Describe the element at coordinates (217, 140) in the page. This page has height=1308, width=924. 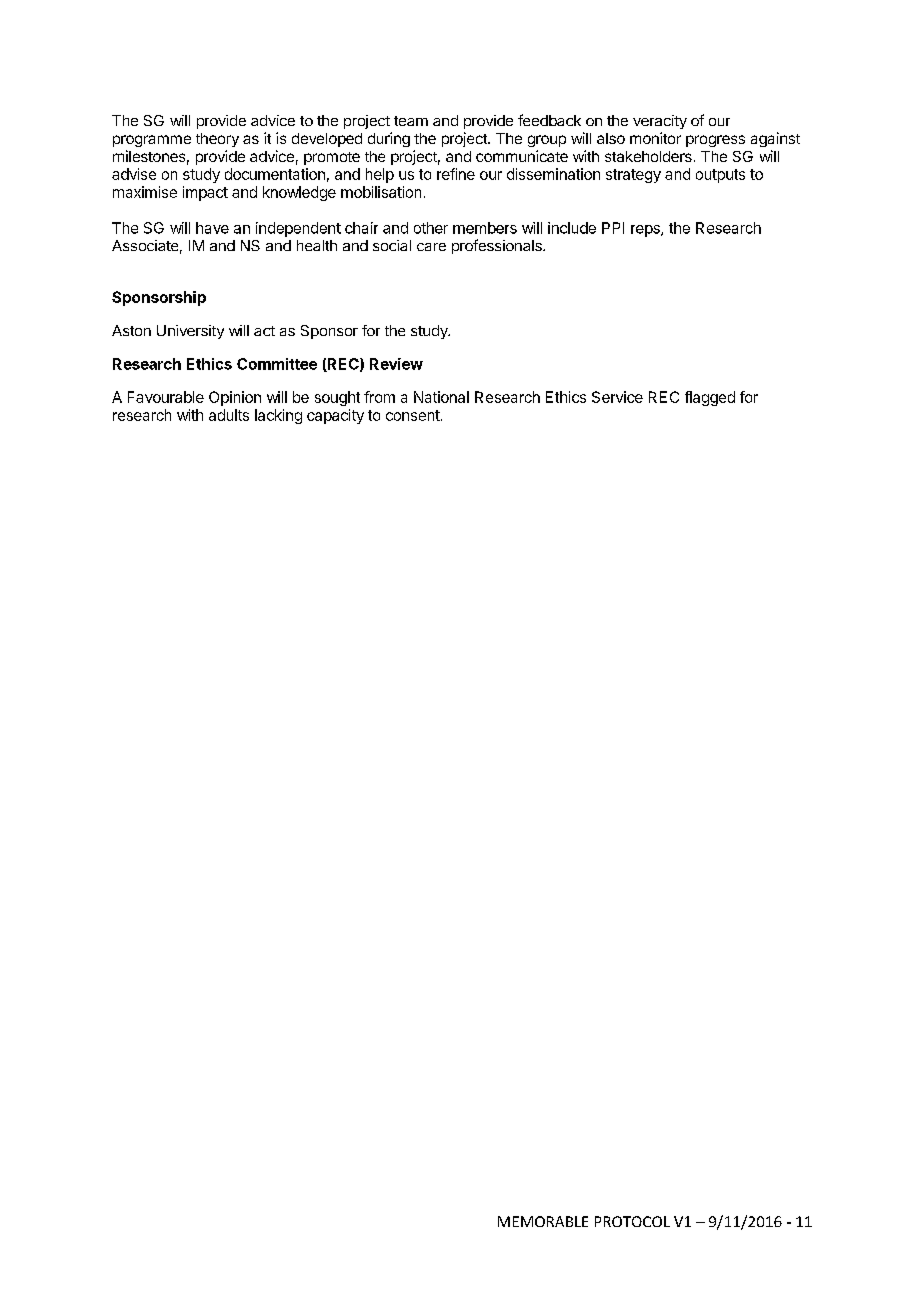
I see `theory` at that location.
